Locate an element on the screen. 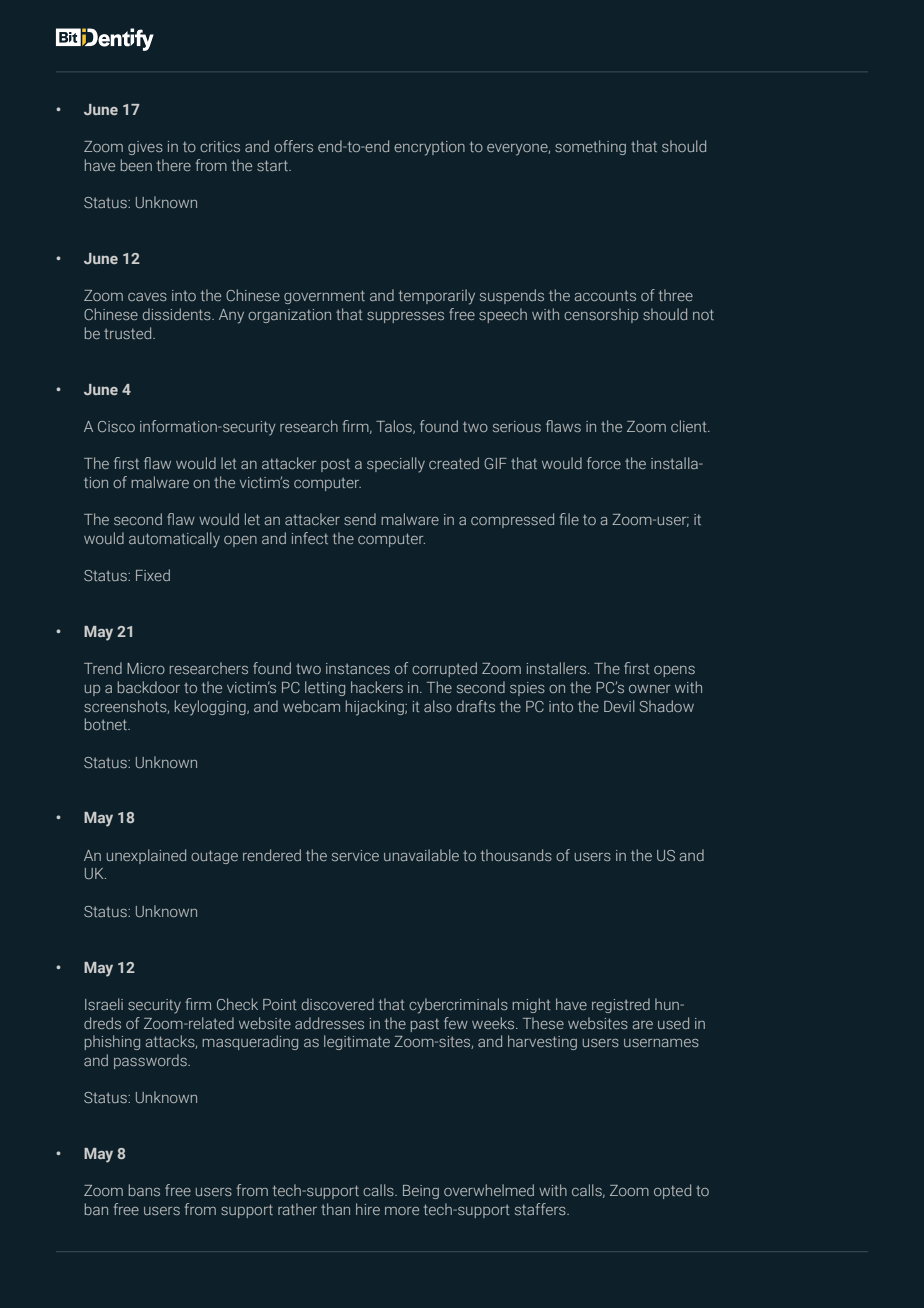 The image size is (924, 1308). something is located at coordinates (590, 147).
